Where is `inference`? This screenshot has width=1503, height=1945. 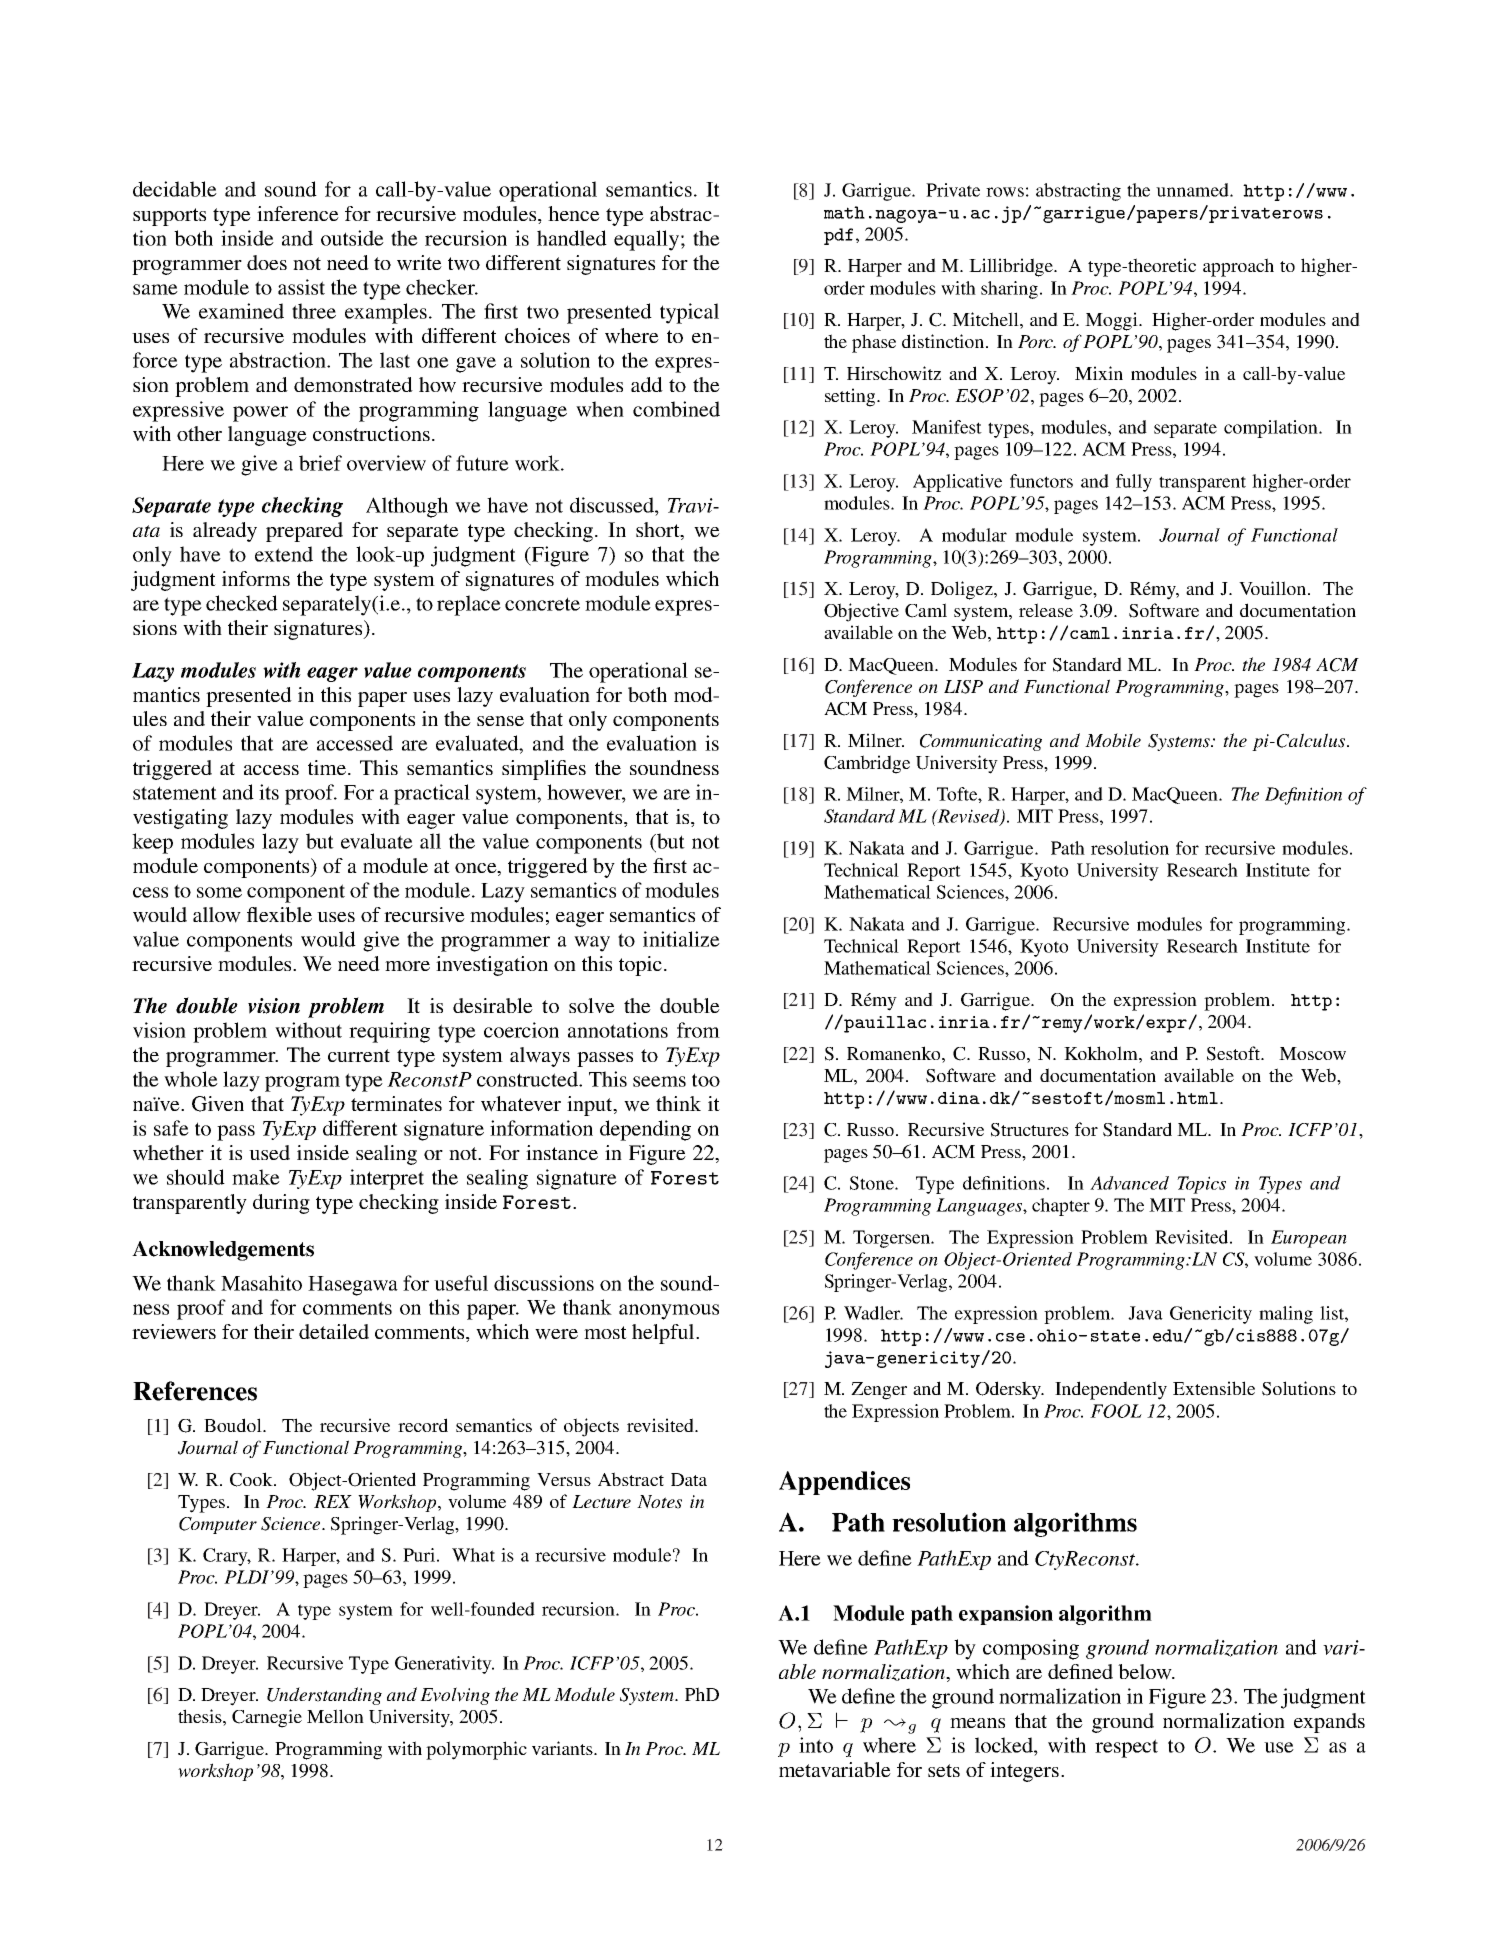
inference is located at coordinates (298, 213).
